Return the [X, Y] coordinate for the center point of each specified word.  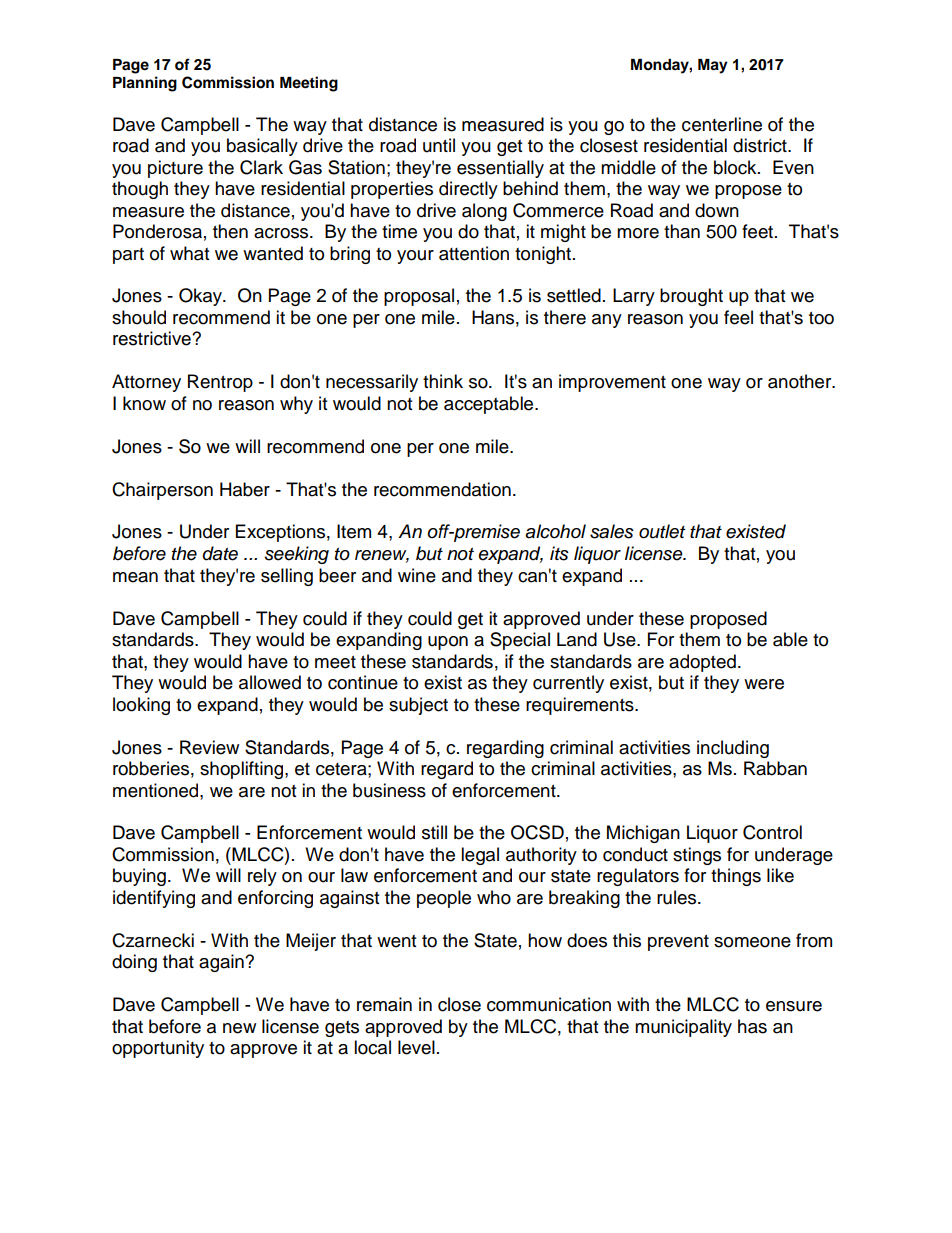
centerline [722, 124]
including [733, 749]
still [434, 832]
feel [738, 317]
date [220, 553]
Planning [145, 84]
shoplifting [243, 770]
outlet [662, 531]
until [439, 145]
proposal [419, 297]
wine [417, 575]
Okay [201, 297]
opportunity [158, 1049]
